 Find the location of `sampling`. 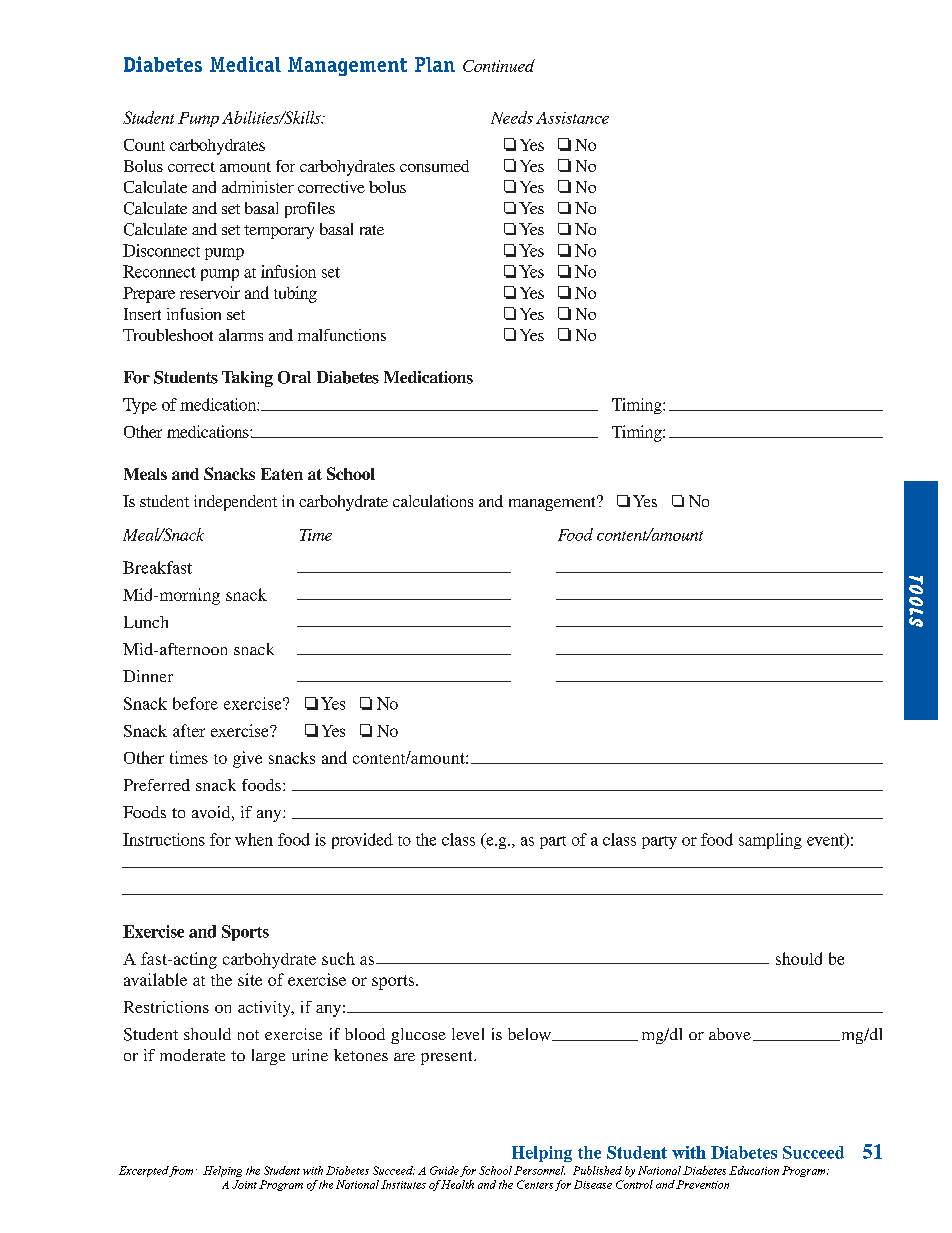

sampling is located at coordinates (770, 841).
